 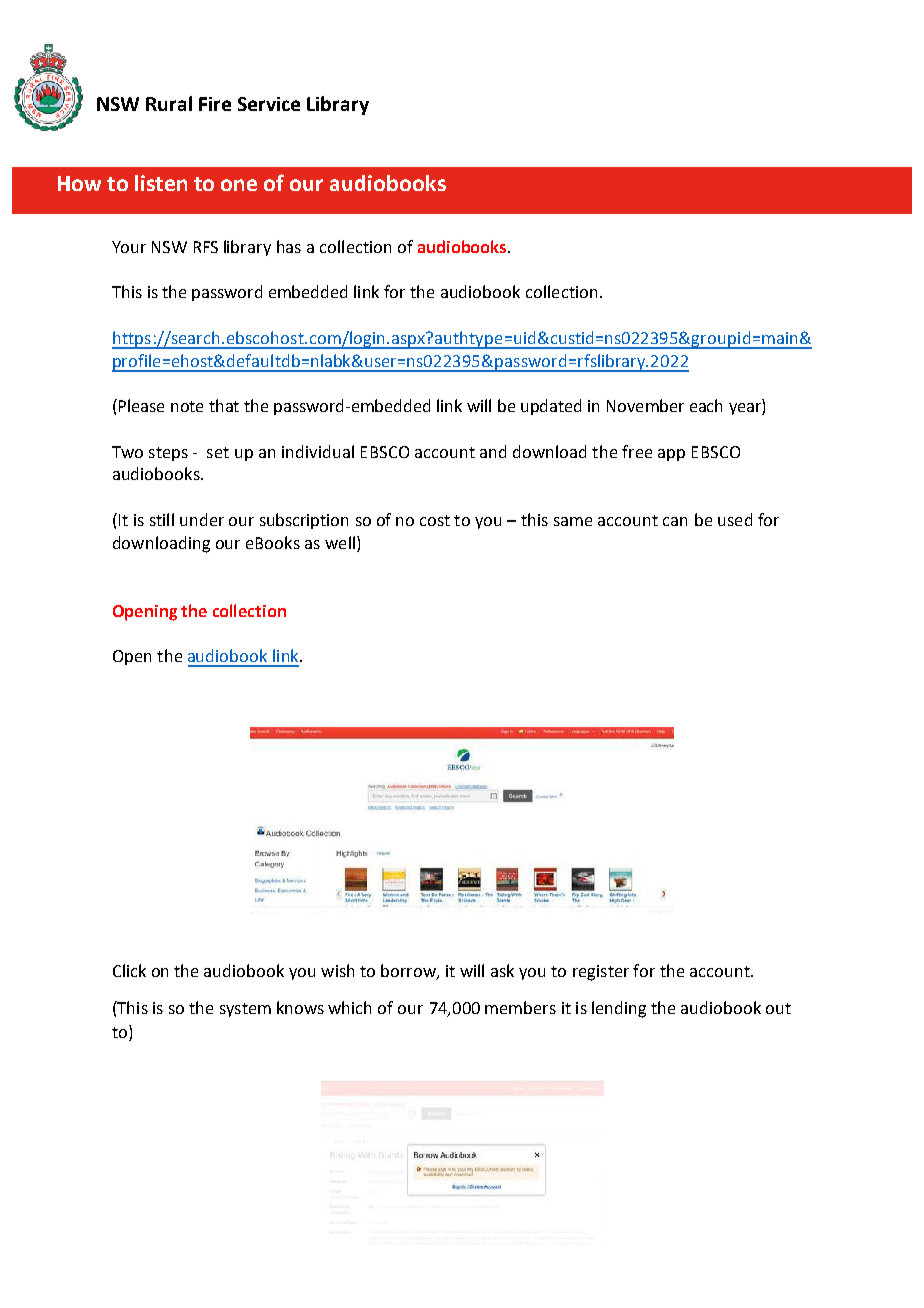 What do you see at coordinates (162, 519) in the screenshot?
I see `still` at bounding box center [162, 519].
